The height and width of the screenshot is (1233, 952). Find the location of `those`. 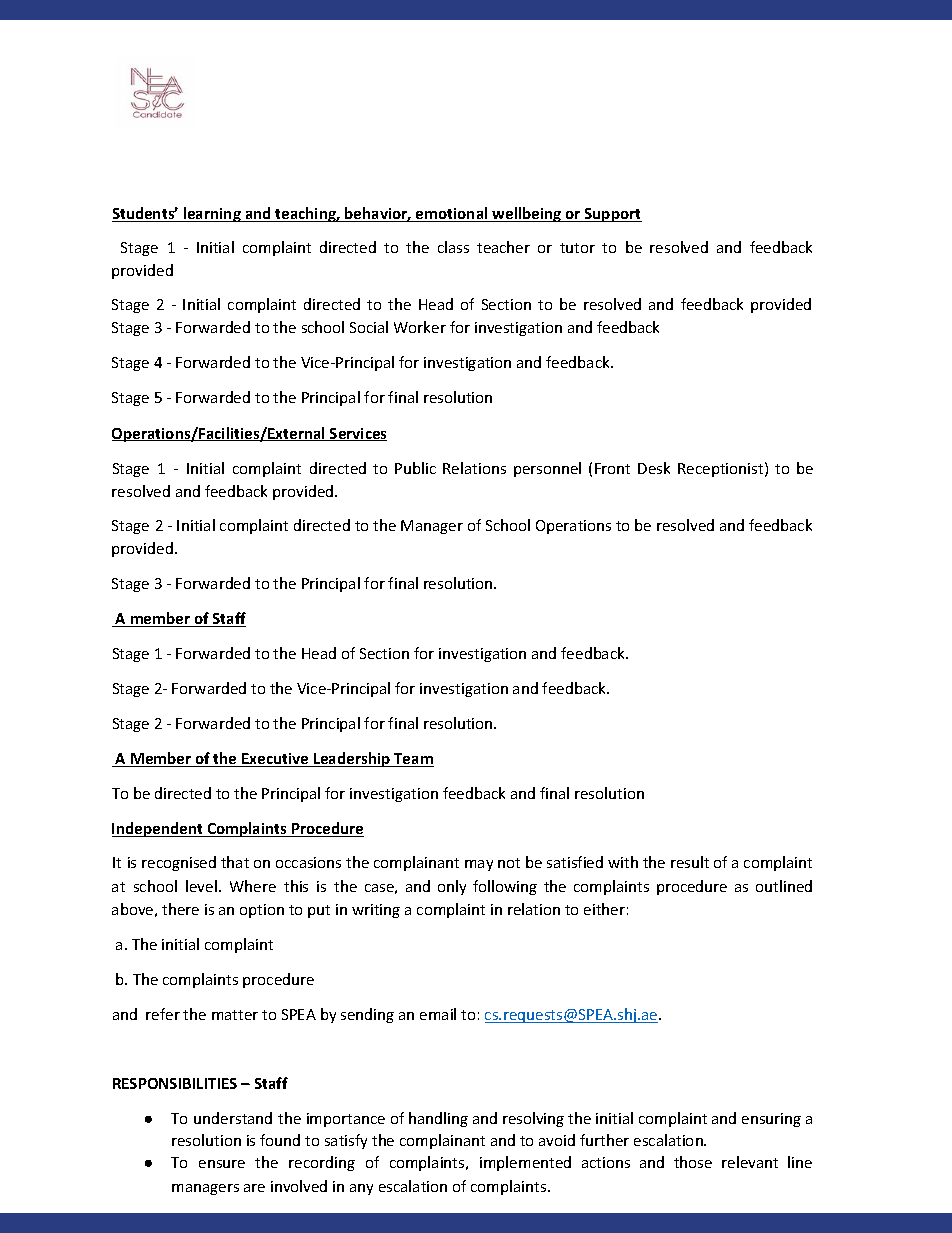

those is located at coordinates (693, 1162).
